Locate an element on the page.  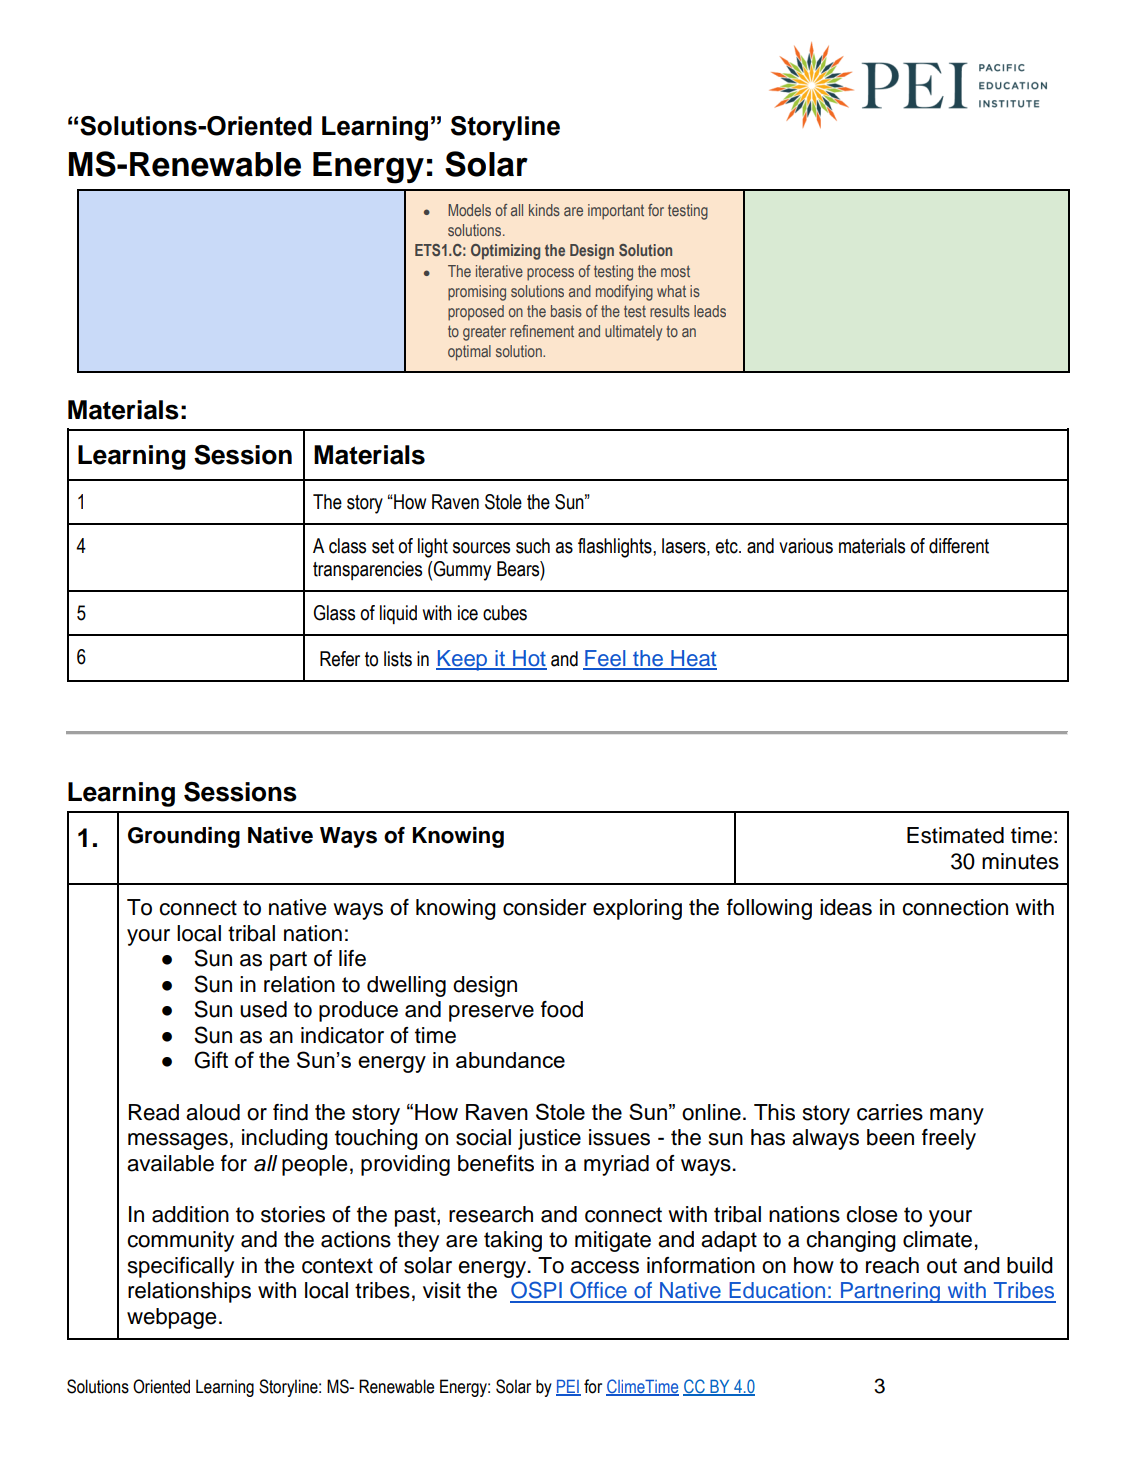
Gift is located at coordinates (211, 1060).
